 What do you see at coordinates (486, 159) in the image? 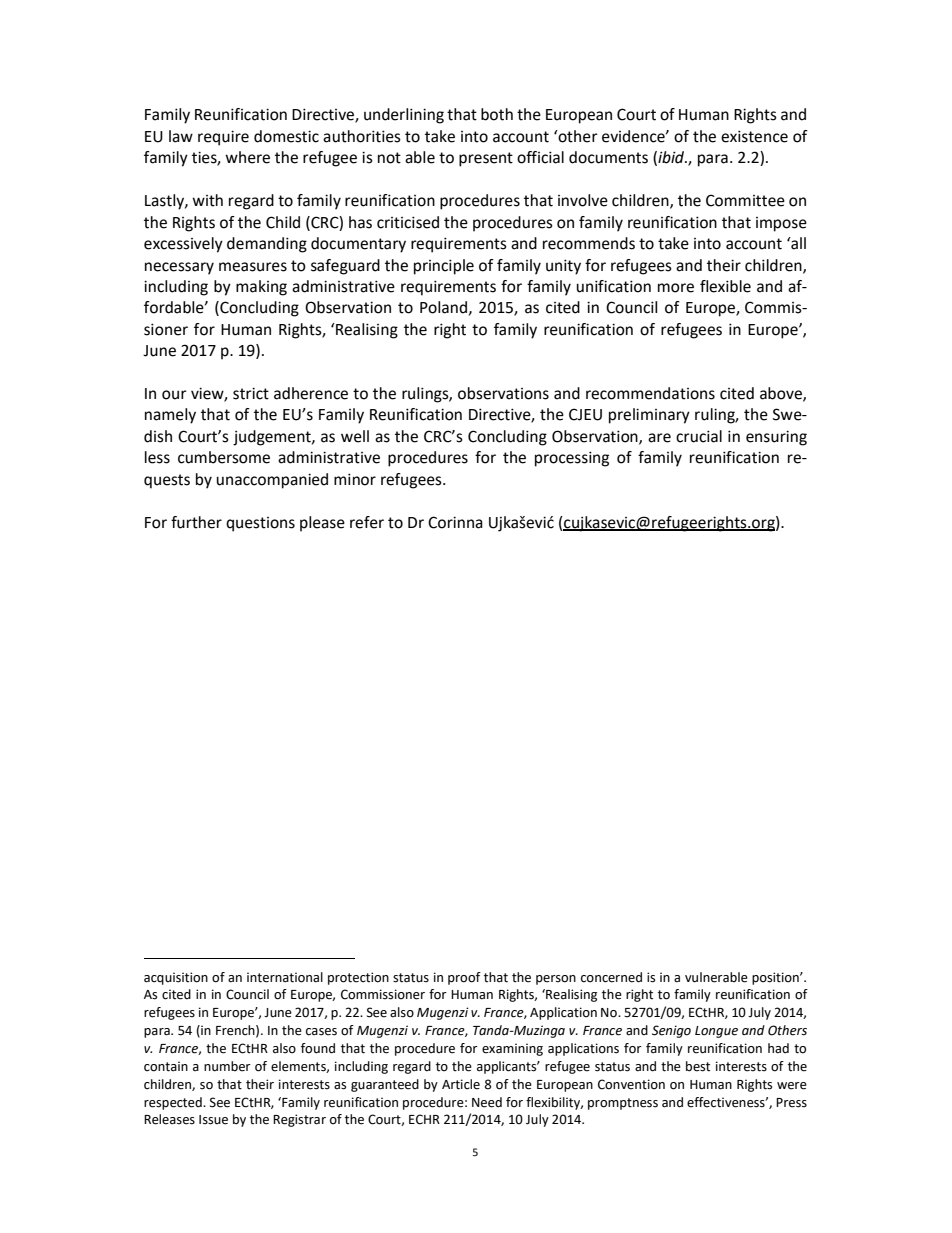
I see `present` at bounding box center [486, 159].
